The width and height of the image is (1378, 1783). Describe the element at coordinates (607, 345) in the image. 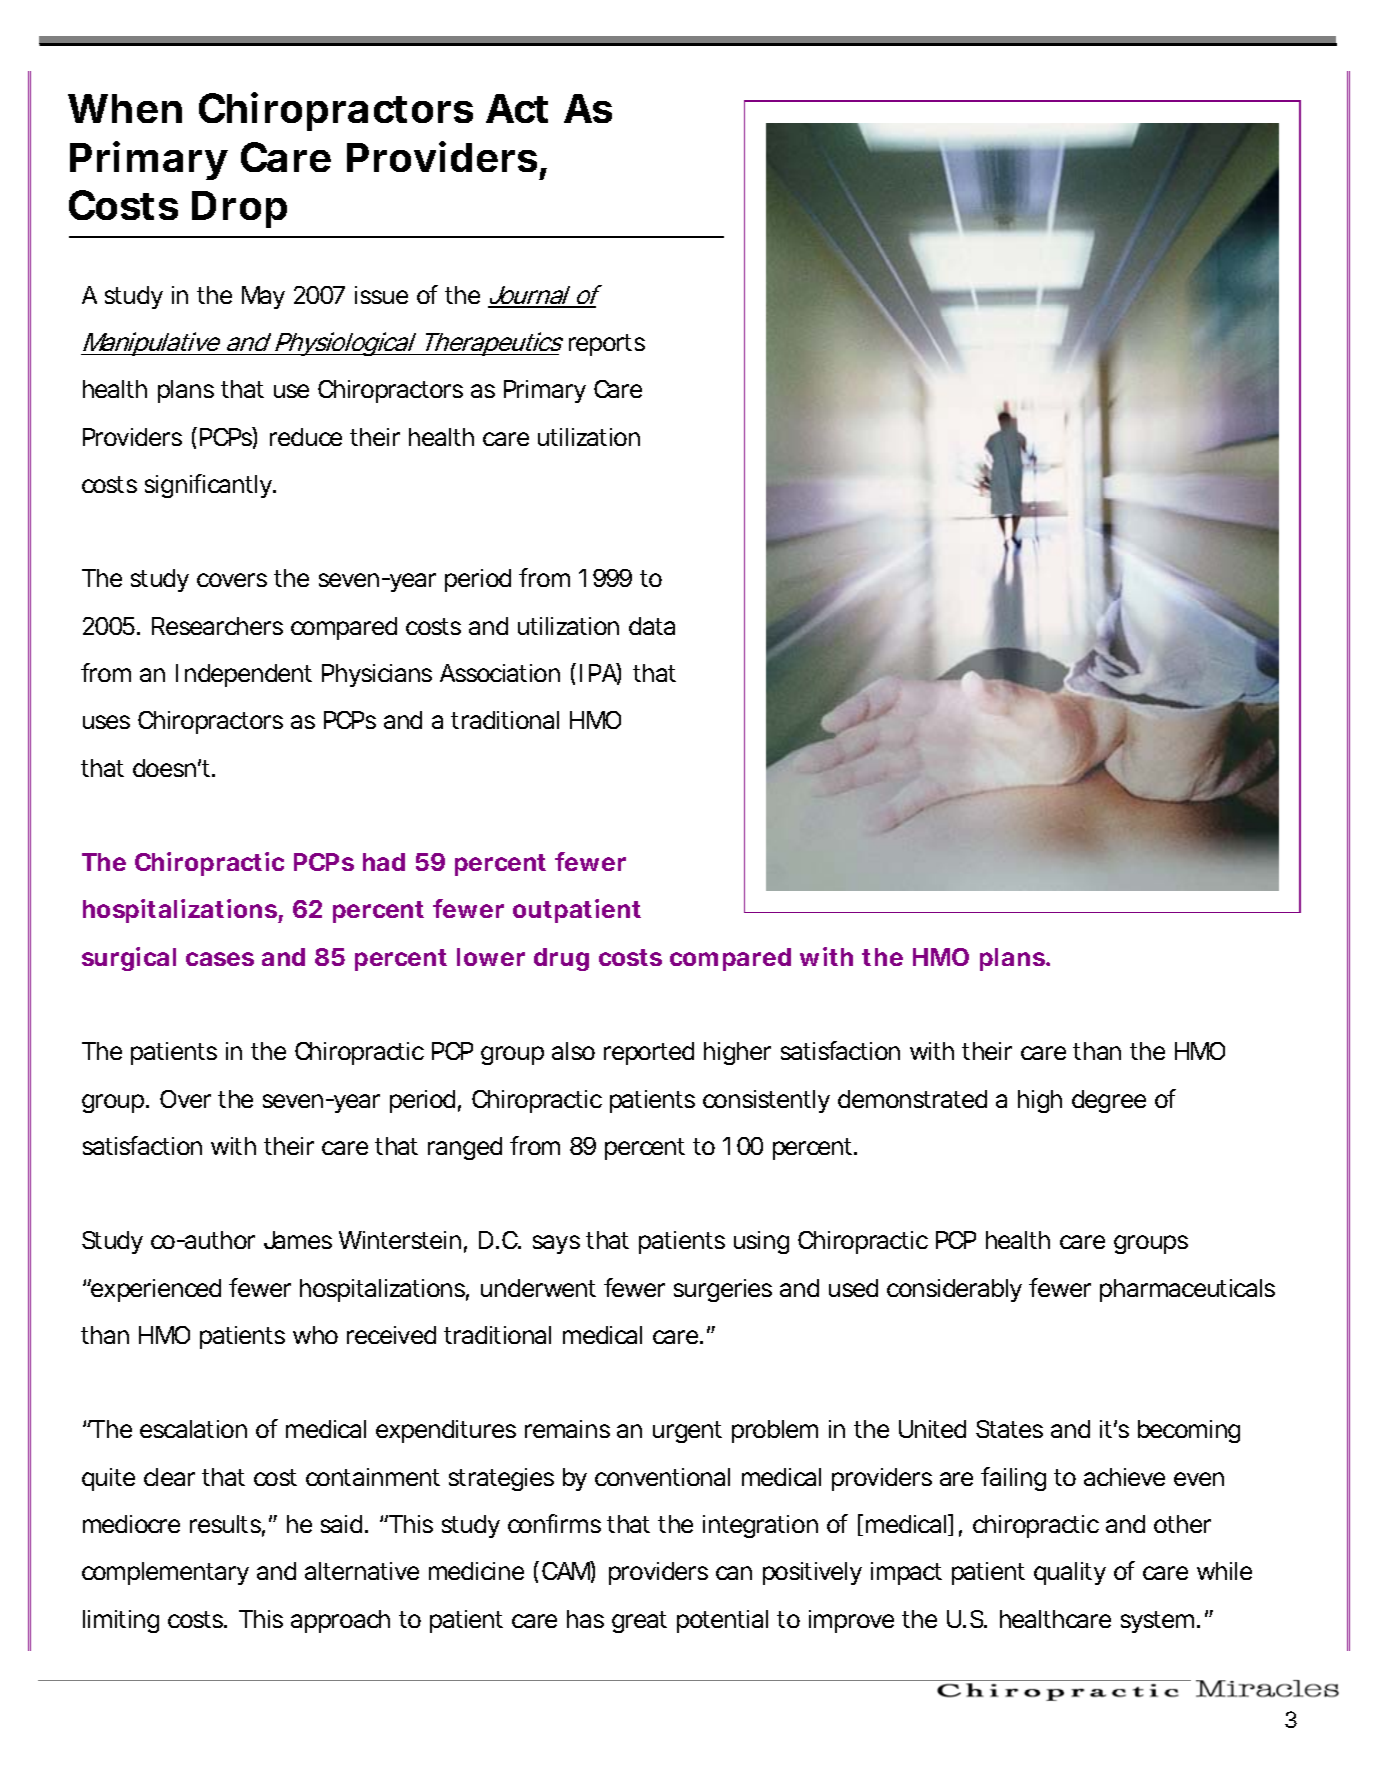

I see `reports` at that location.
